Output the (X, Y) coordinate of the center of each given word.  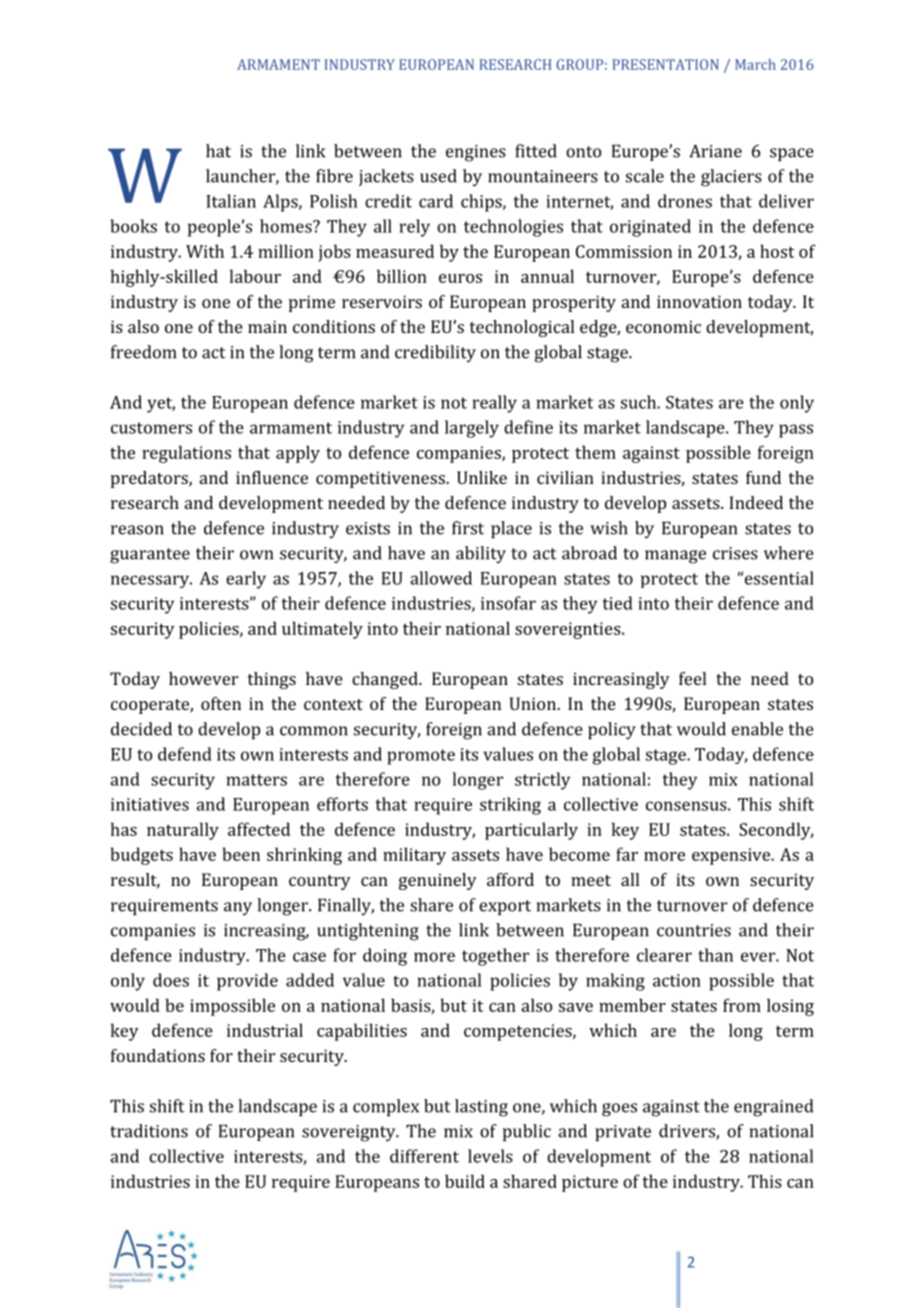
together (495, 957)
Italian (231, 201)
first (468, 528)
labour (255, 276)
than (715, 955)
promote (421, 757)
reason (137, 530)
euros (460, 278)
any (238, 908)
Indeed (756, 502)
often (221, 703)
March (755, 64)
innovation (699, 301)
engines (476, 153)
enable (757, 729)
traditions (149, 1131)
